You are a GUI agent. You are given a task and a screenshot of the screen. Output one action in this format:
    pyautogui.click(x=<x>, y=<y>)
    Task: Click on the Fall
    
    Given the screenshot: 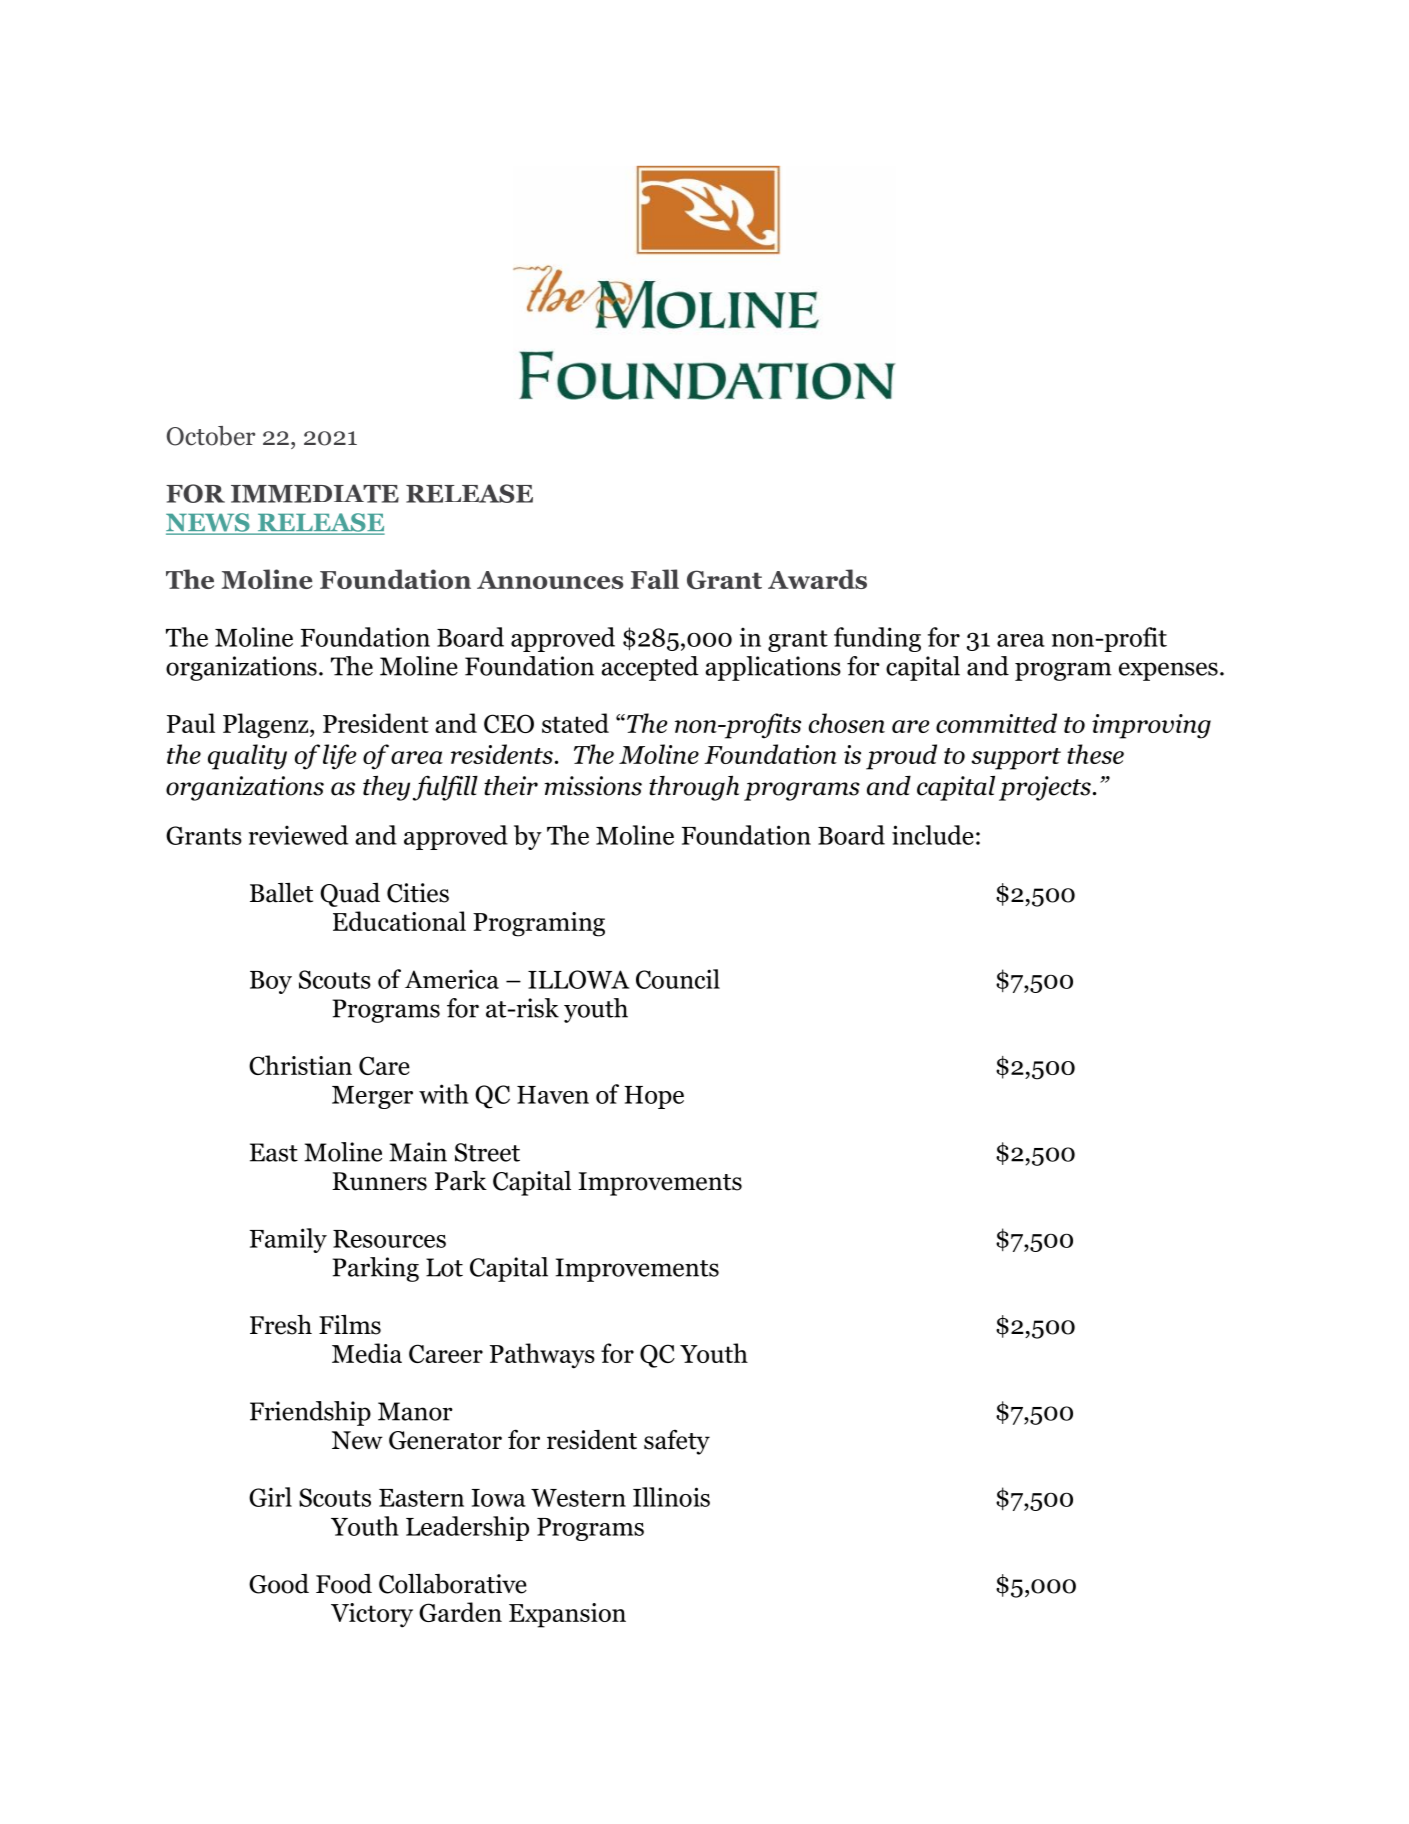 What is the action you would take?
    pyautogui.click(x=655, y=579)
